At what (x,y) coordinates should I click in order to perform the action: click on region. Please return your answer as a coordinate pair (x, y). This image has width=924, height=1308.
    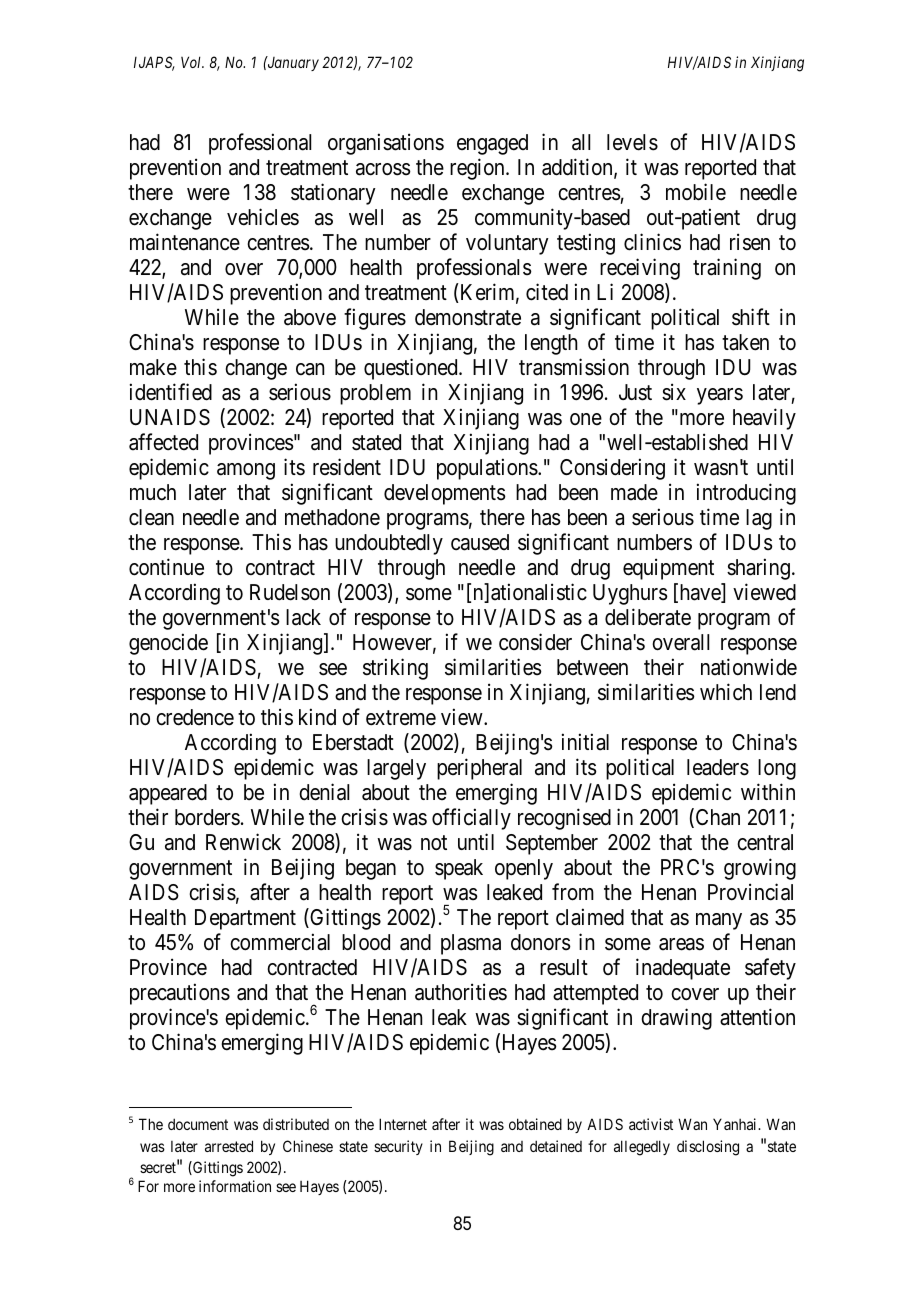
    Looking at the image, I should click on (478, 169).
